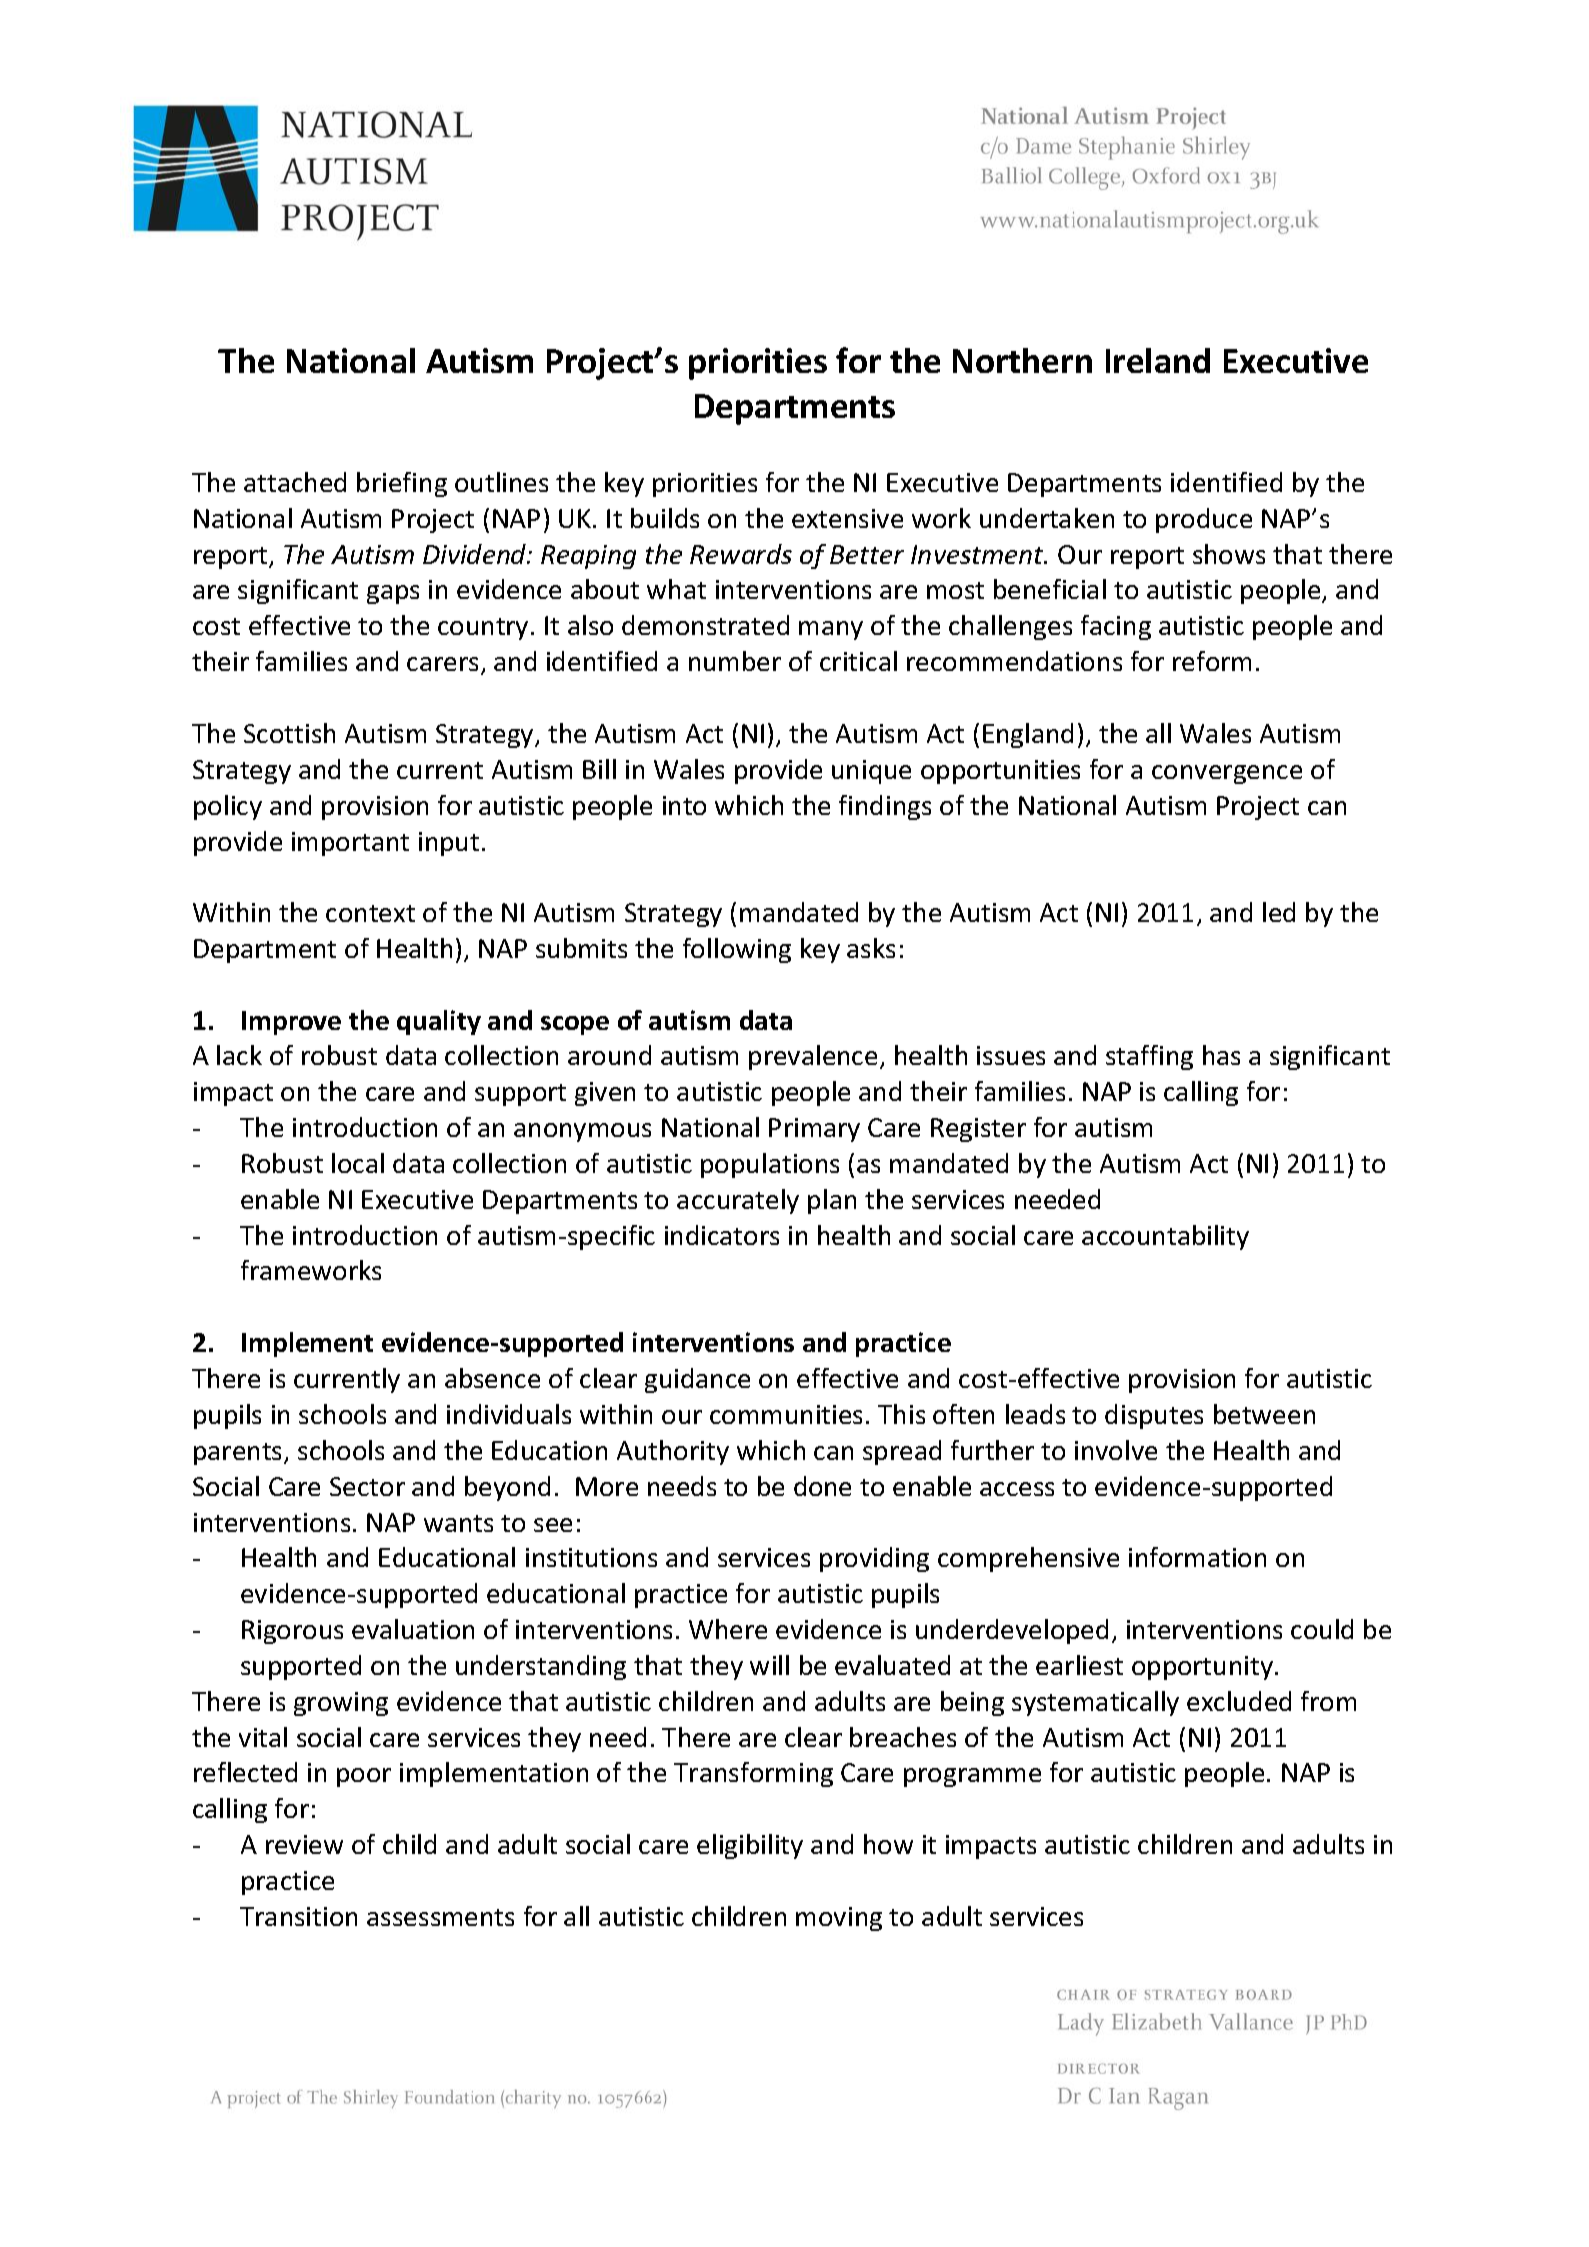 The image size is (1589, 2247). Describe the element at coordinates (304, 1844) in the image. I see `review` at that location.
